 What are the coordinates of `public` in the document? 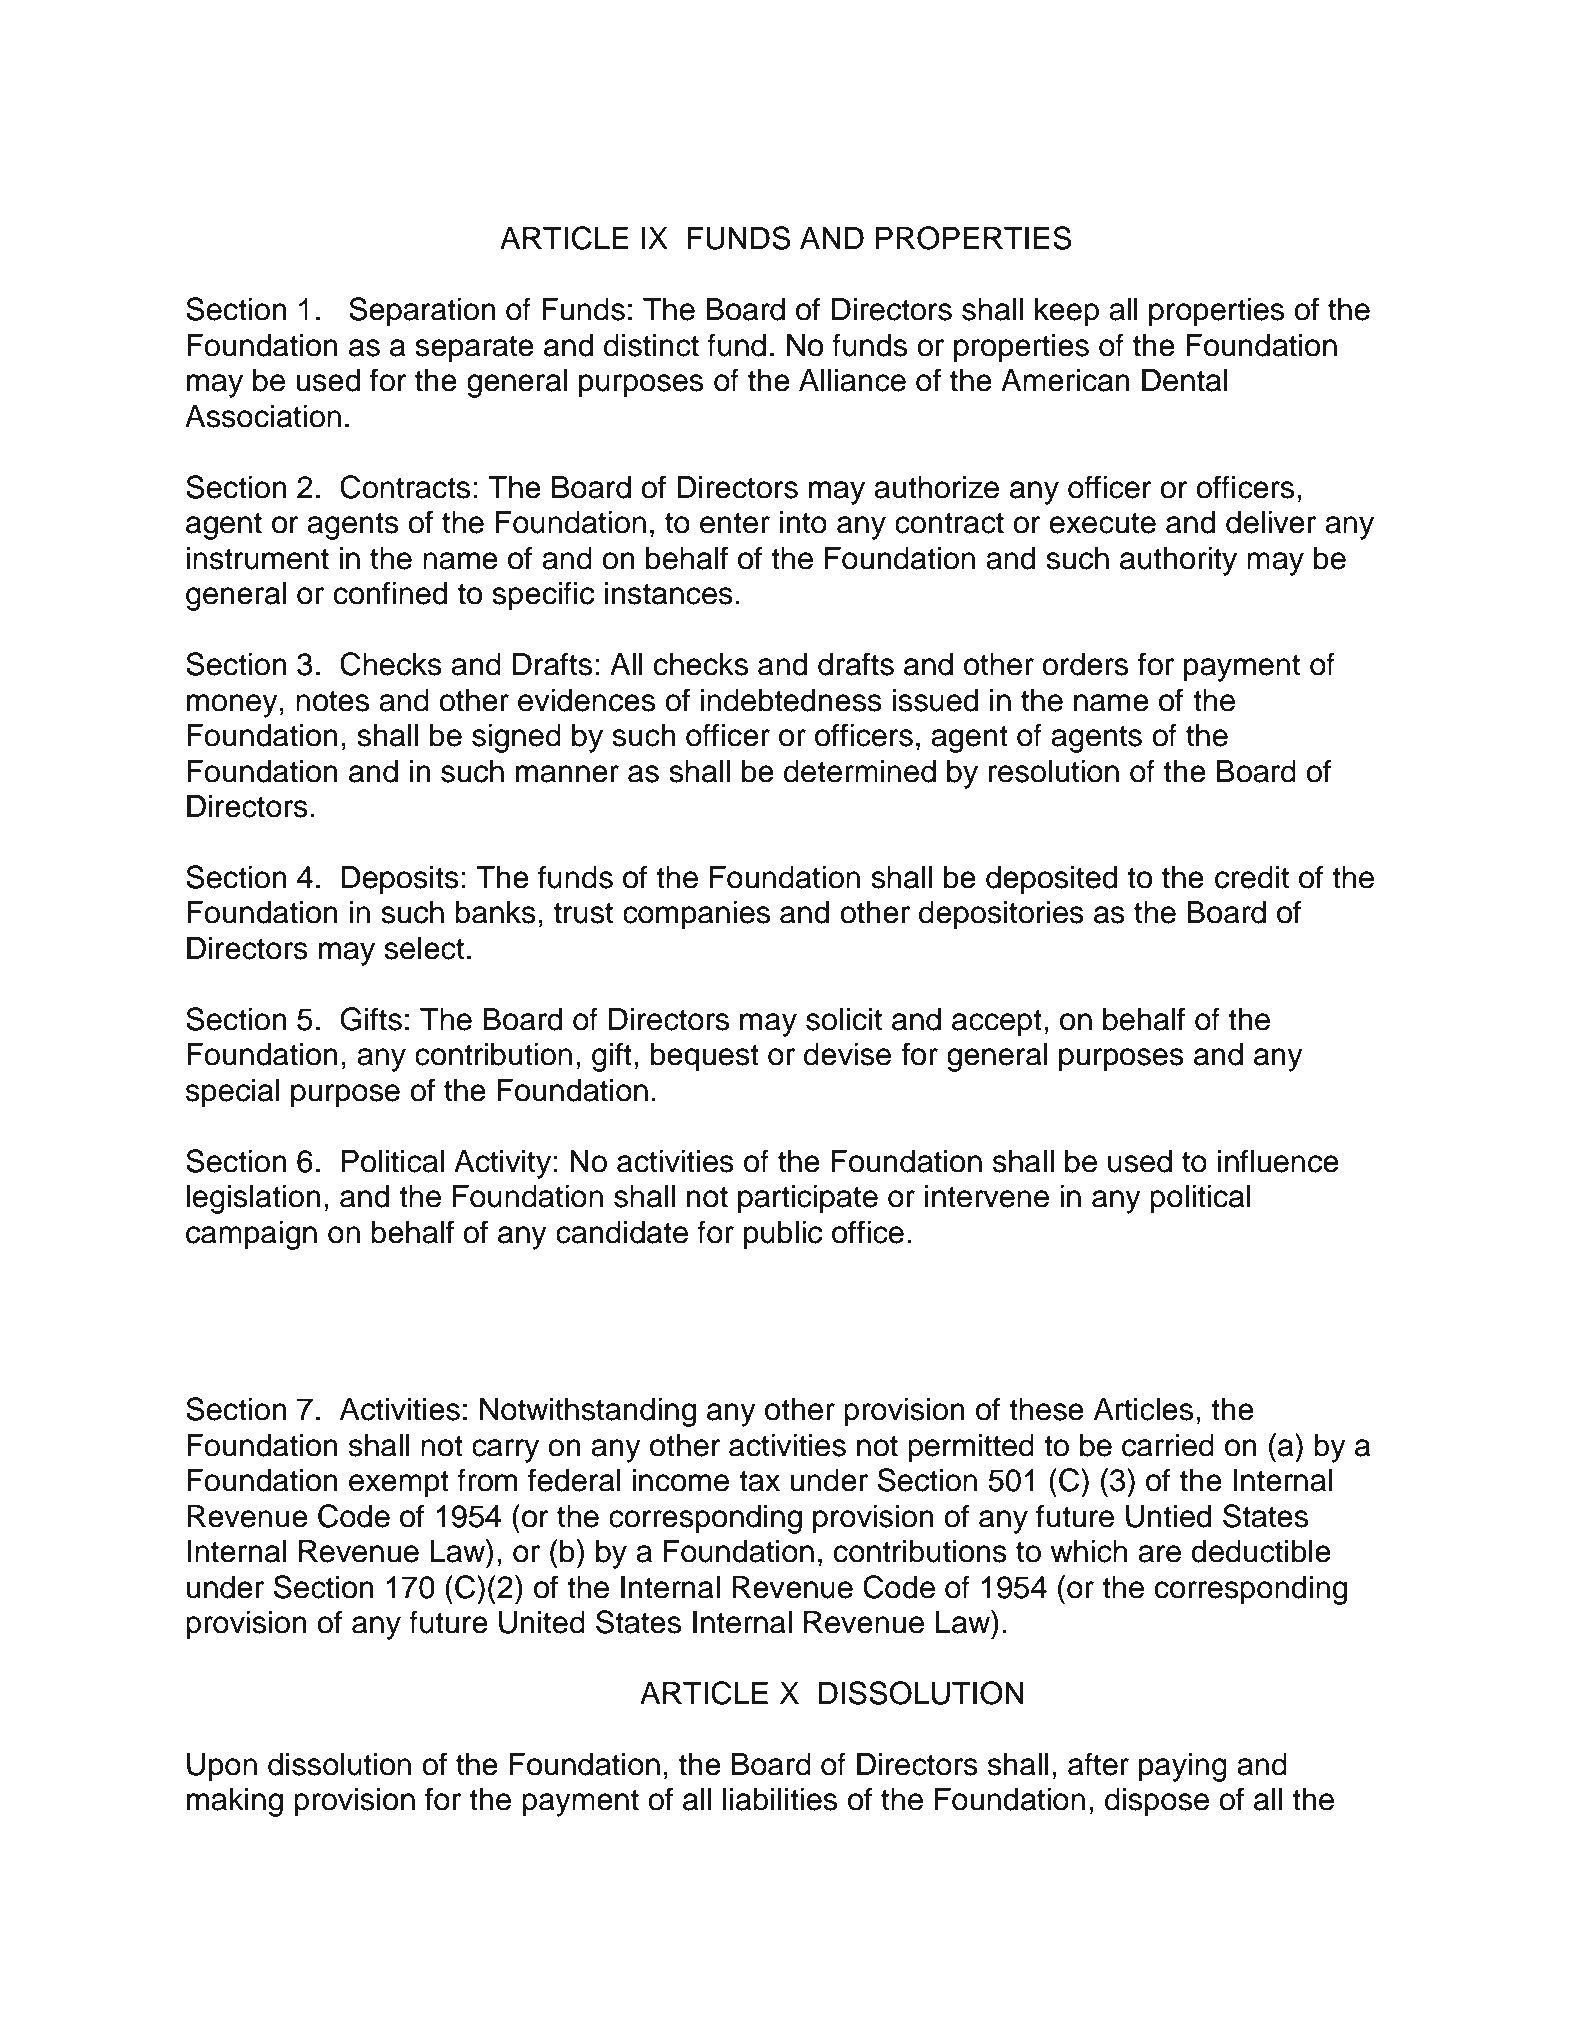 It's located at (783, 1235).
